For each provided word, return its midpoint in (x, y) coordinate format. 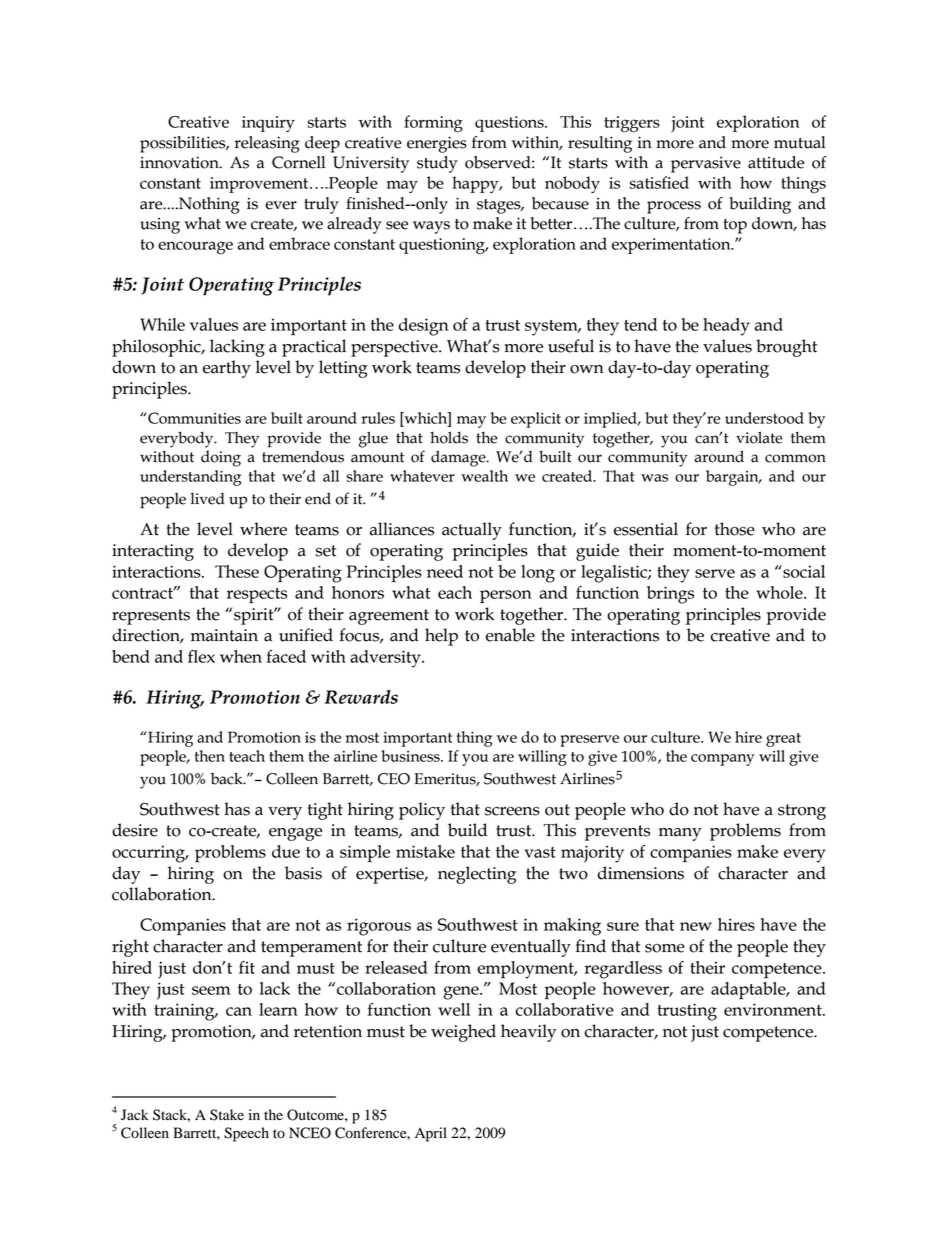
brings (670, 595)
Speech (246, 1134)
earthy (227, 369)
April (431, 1134)
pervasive (706, 164)
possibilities (184, 144)
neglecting (477, 875)
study (437, 164)
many (680, 834)
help (441, 637)
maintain (224, 635)
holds (449, 437)
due (286, 851)
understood (764, 418)
